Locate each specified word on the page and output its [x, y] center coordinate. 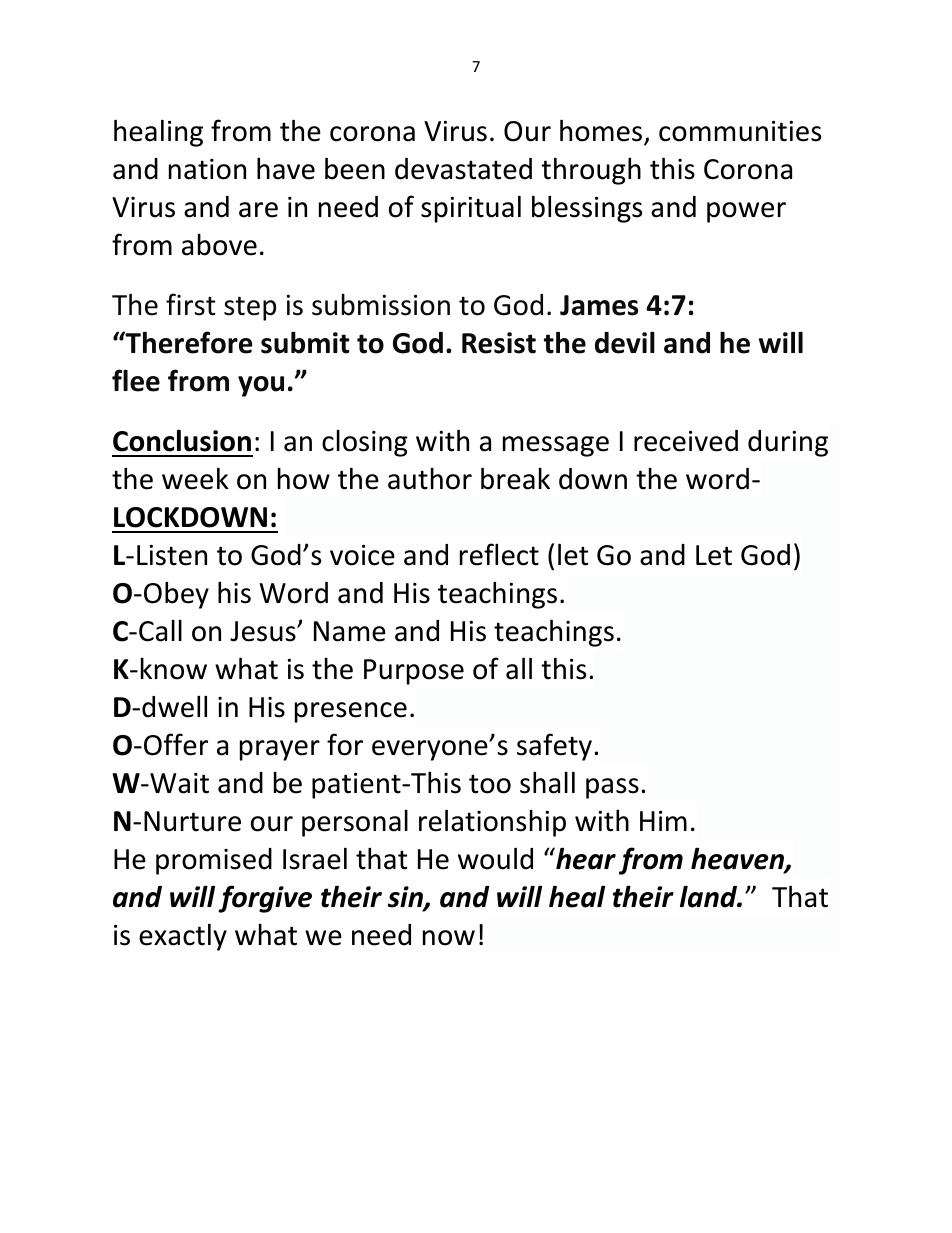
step [250, 308]
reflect [499, 554]
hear [585, 858]
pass [612, 788]
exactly [183, 937]
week [195, 478]
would [495, 858]
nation [207, 169]
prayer [280, 750]
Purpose [414, 672]
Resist [499, 343]
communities [740, 131]
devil [625, 342]
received [686, 441]
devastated [463, 169]
